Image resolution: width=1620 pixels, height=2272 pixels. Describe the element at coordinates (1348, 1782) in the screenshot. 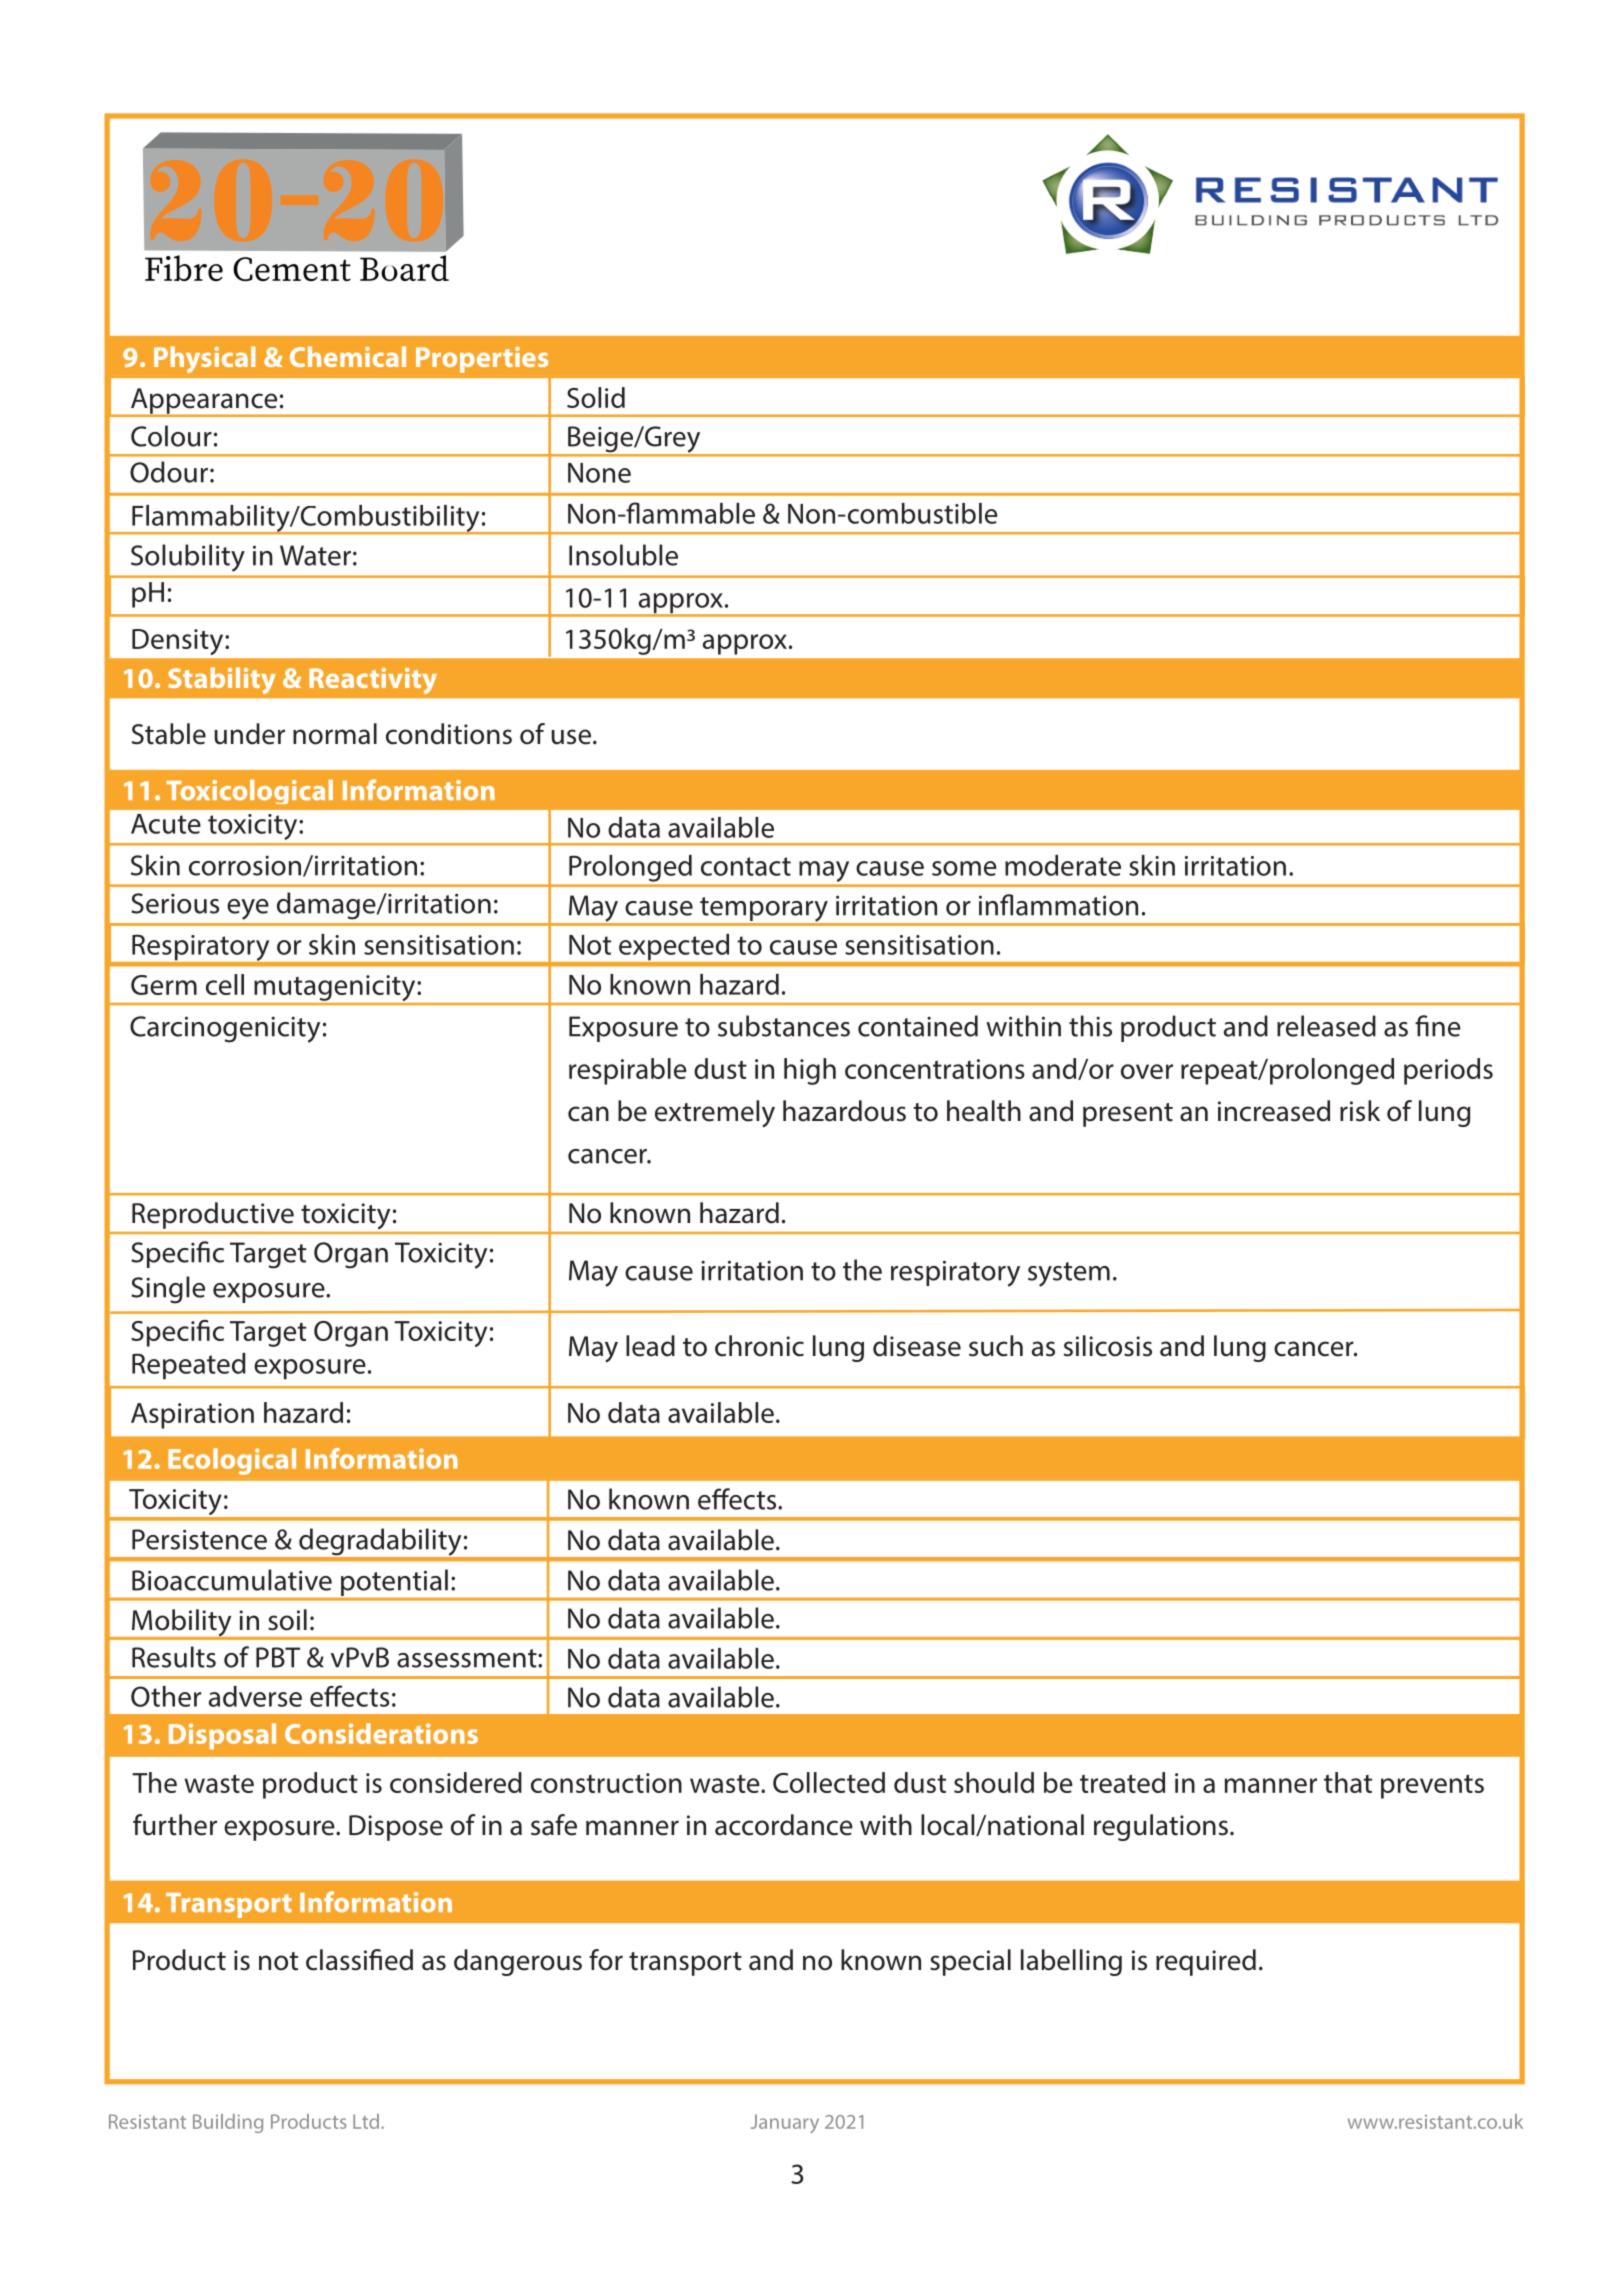

I see `that` at that location.
